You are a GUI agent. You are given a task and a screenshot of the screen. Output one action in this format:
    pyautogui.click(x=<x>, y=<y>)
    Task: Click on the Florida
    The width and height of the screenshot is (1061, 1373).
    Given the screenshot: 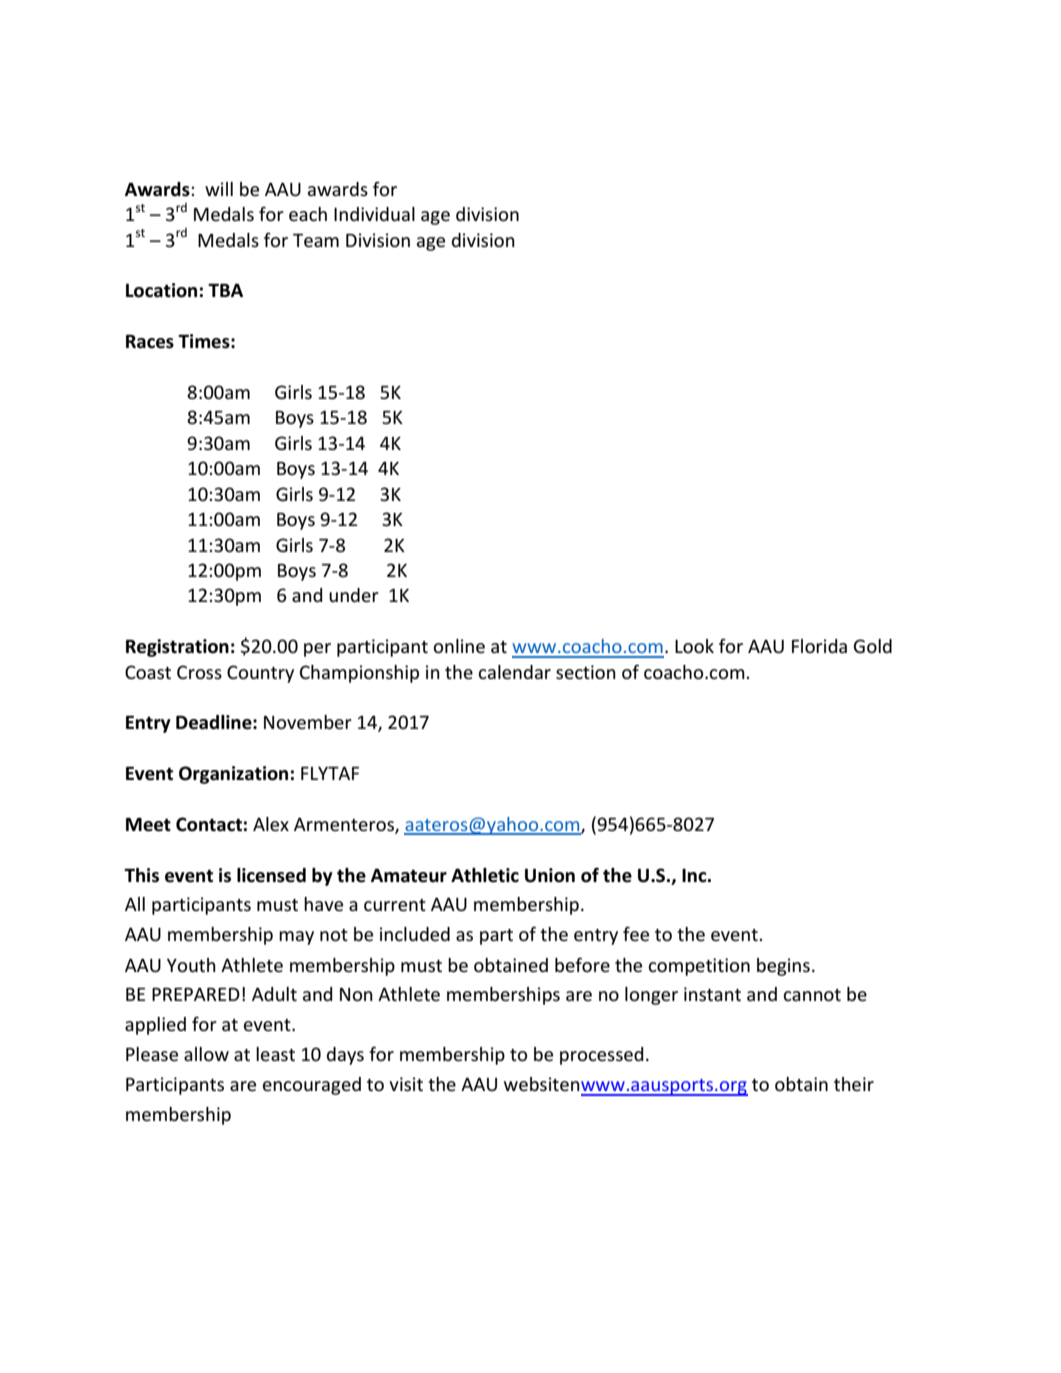 What is the action you would take?
    pyautogui.click(x=819, y=646)
